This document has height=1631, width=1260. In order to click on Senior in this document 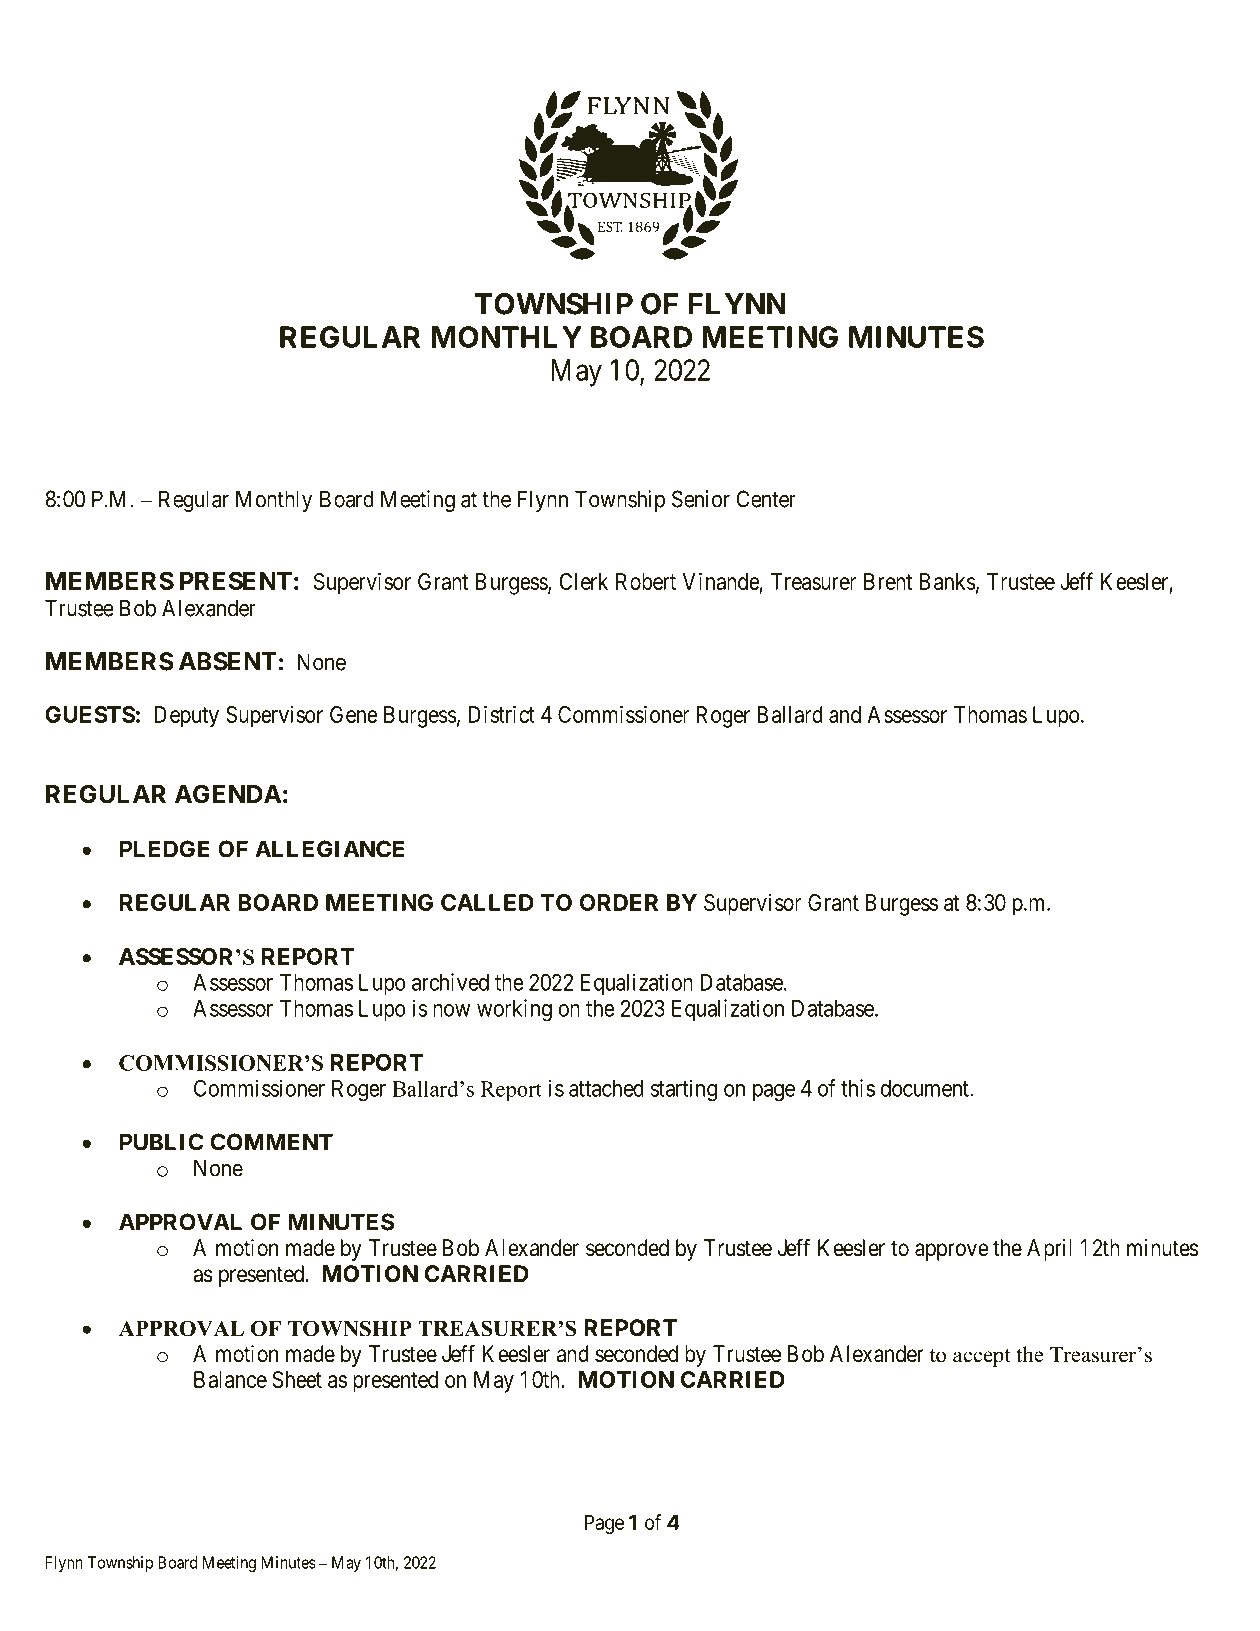, I will do `click(701, 499)`.
